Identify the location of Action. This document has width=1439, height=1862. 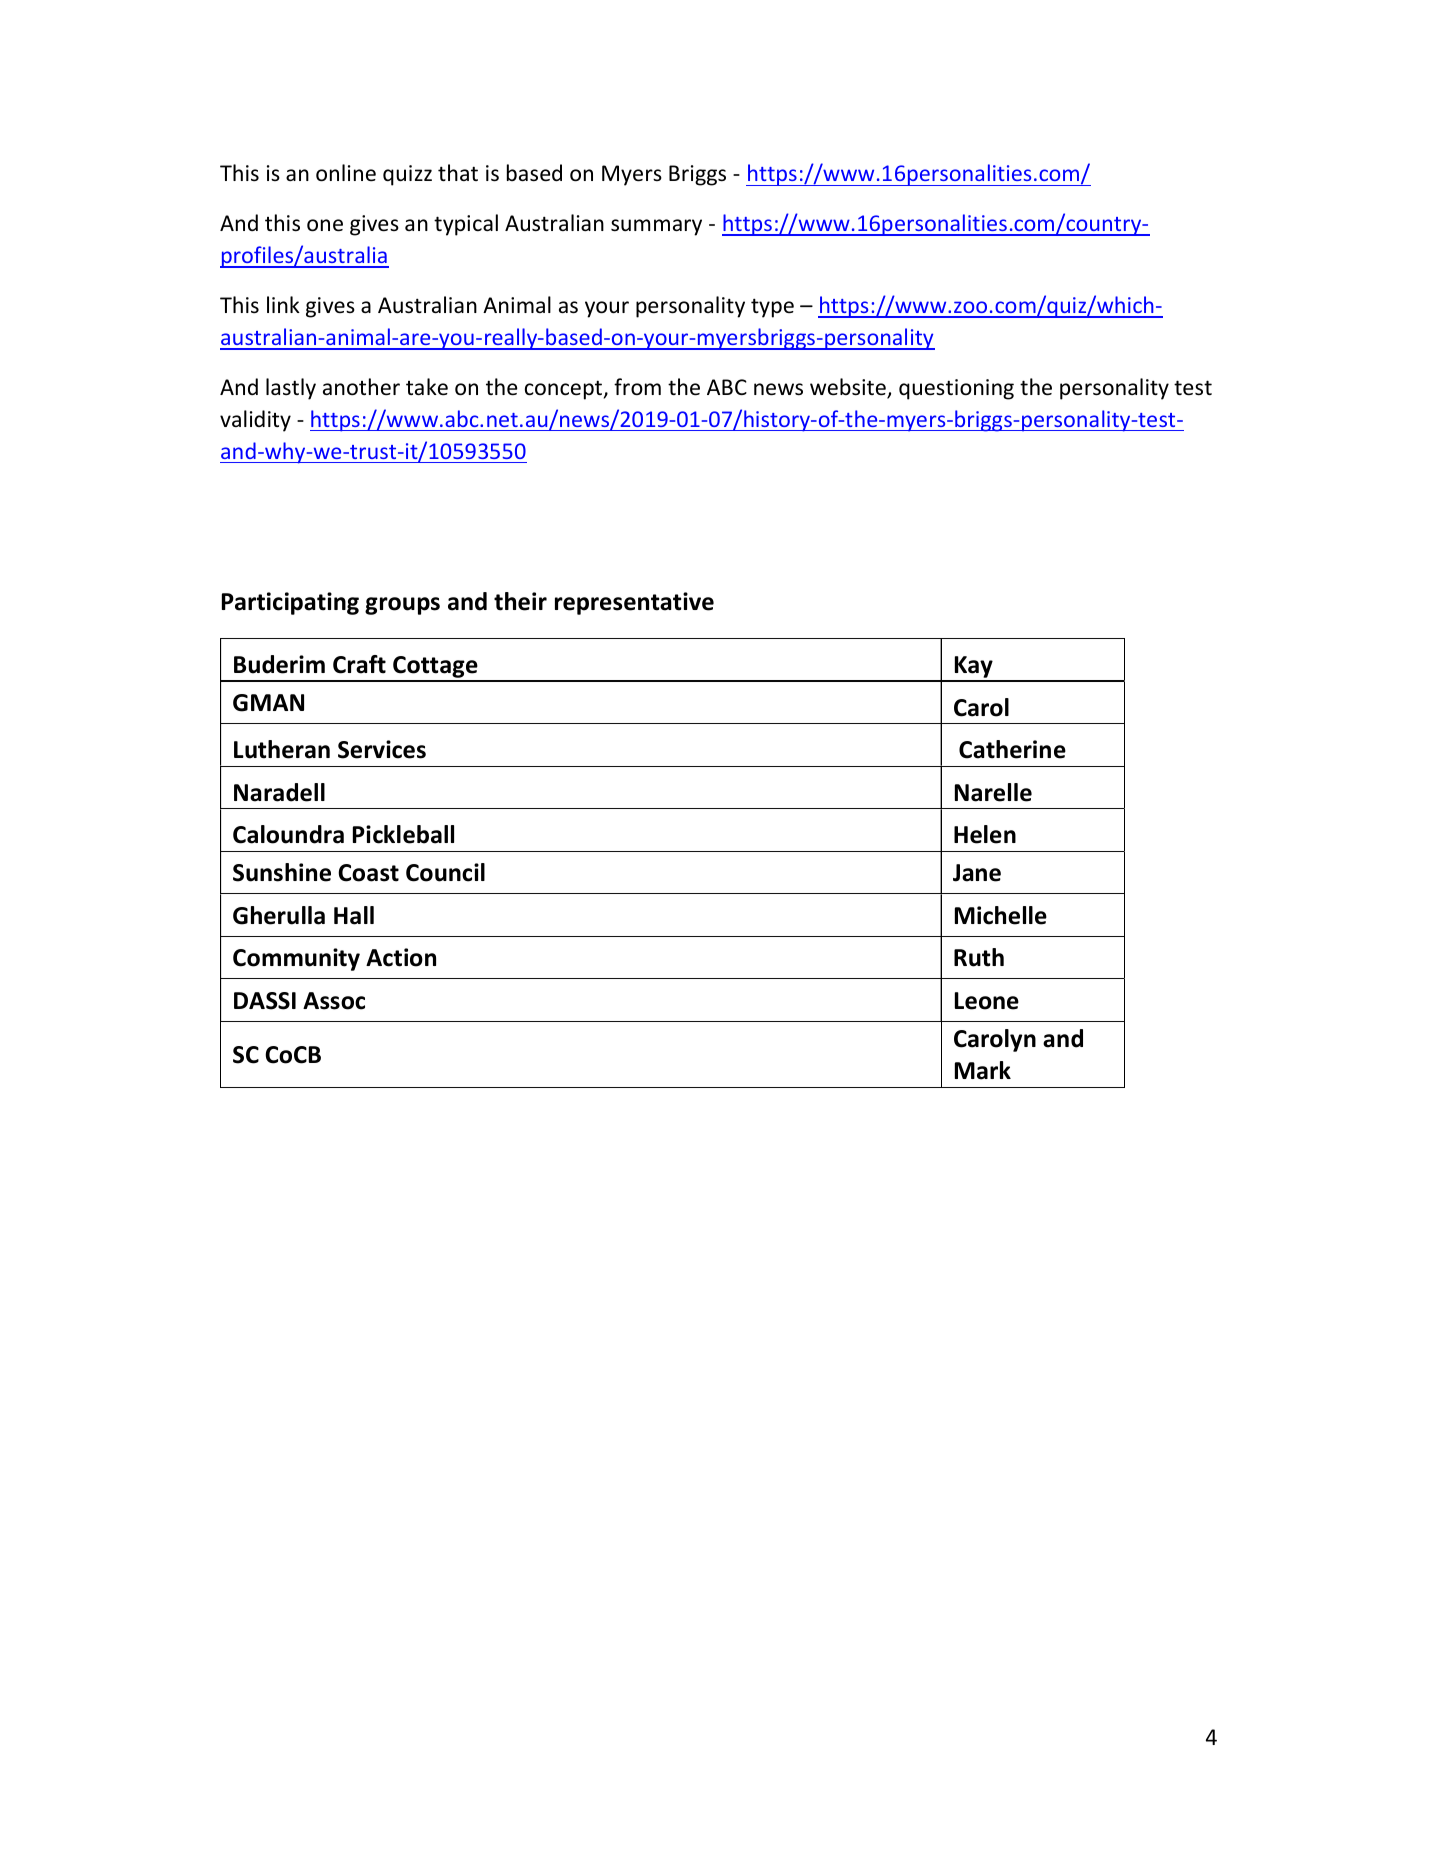
(401, 957).
